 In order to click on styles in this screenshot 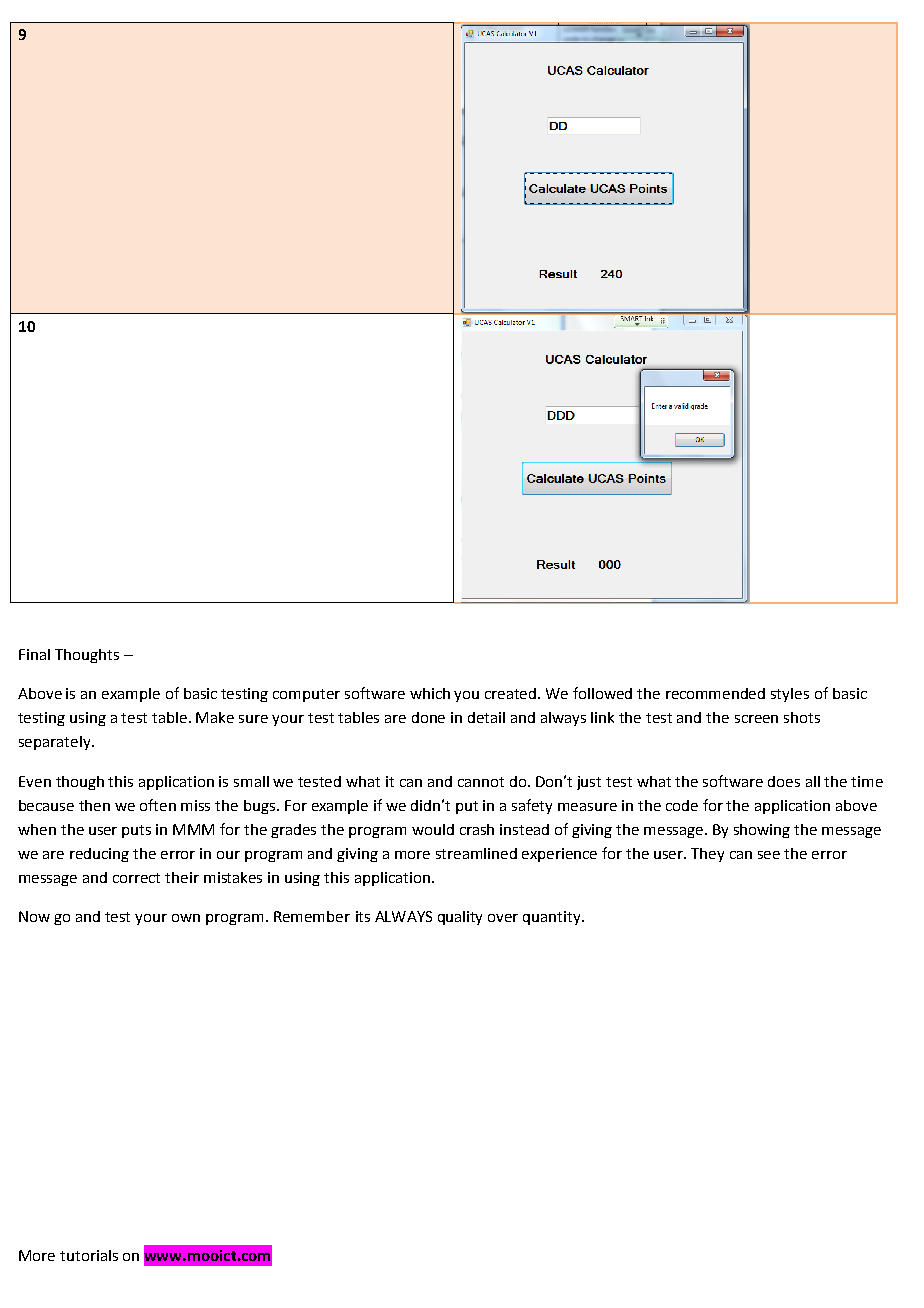, I will do `click(790, 695)`.
